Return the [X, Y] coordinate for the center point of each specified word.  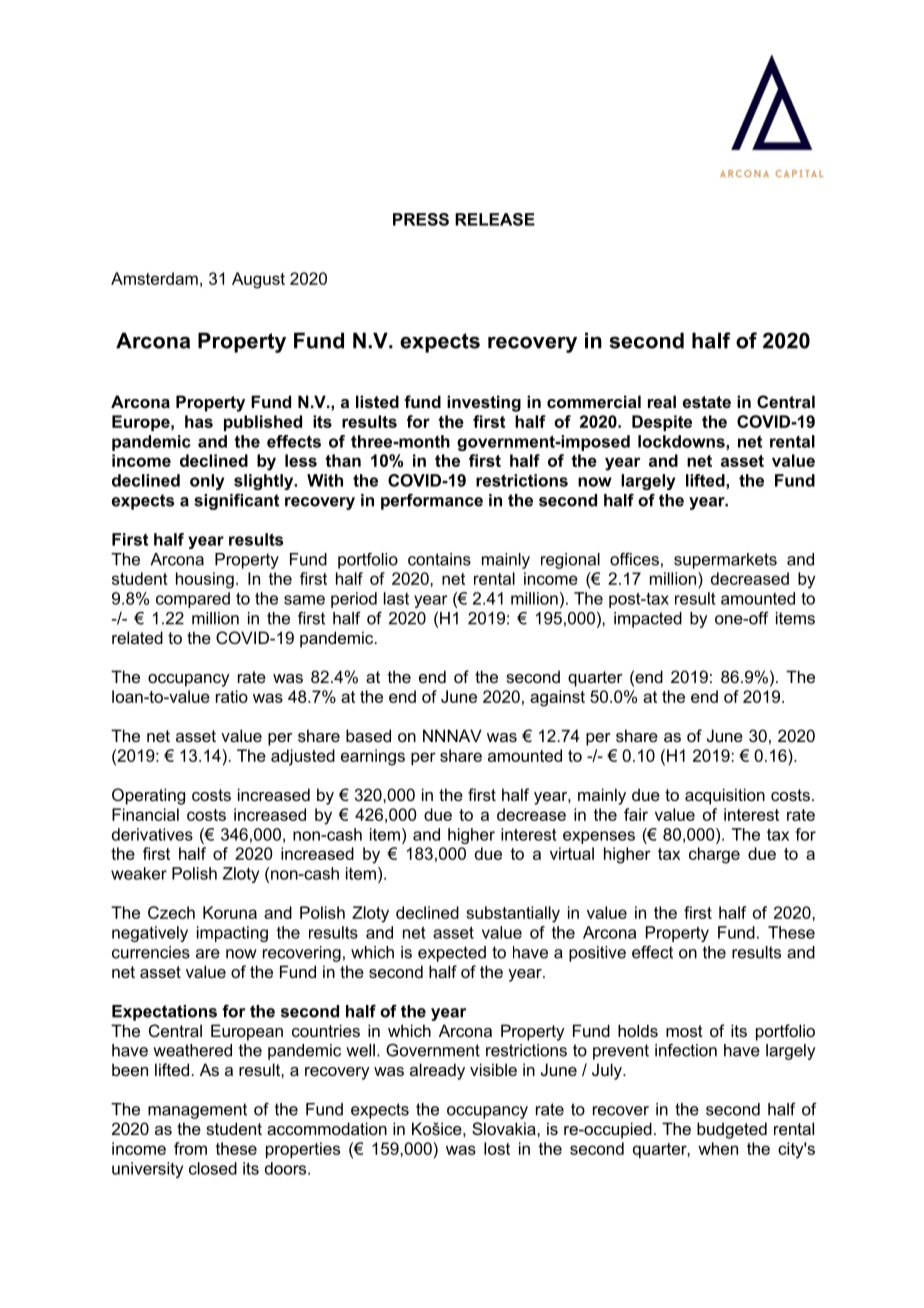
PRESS [421, 219]
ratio [232, 696]
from [190, 1148]
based [368, 735]
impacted [648, 620]
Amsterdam [154, 278]
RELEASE [495, 219]
